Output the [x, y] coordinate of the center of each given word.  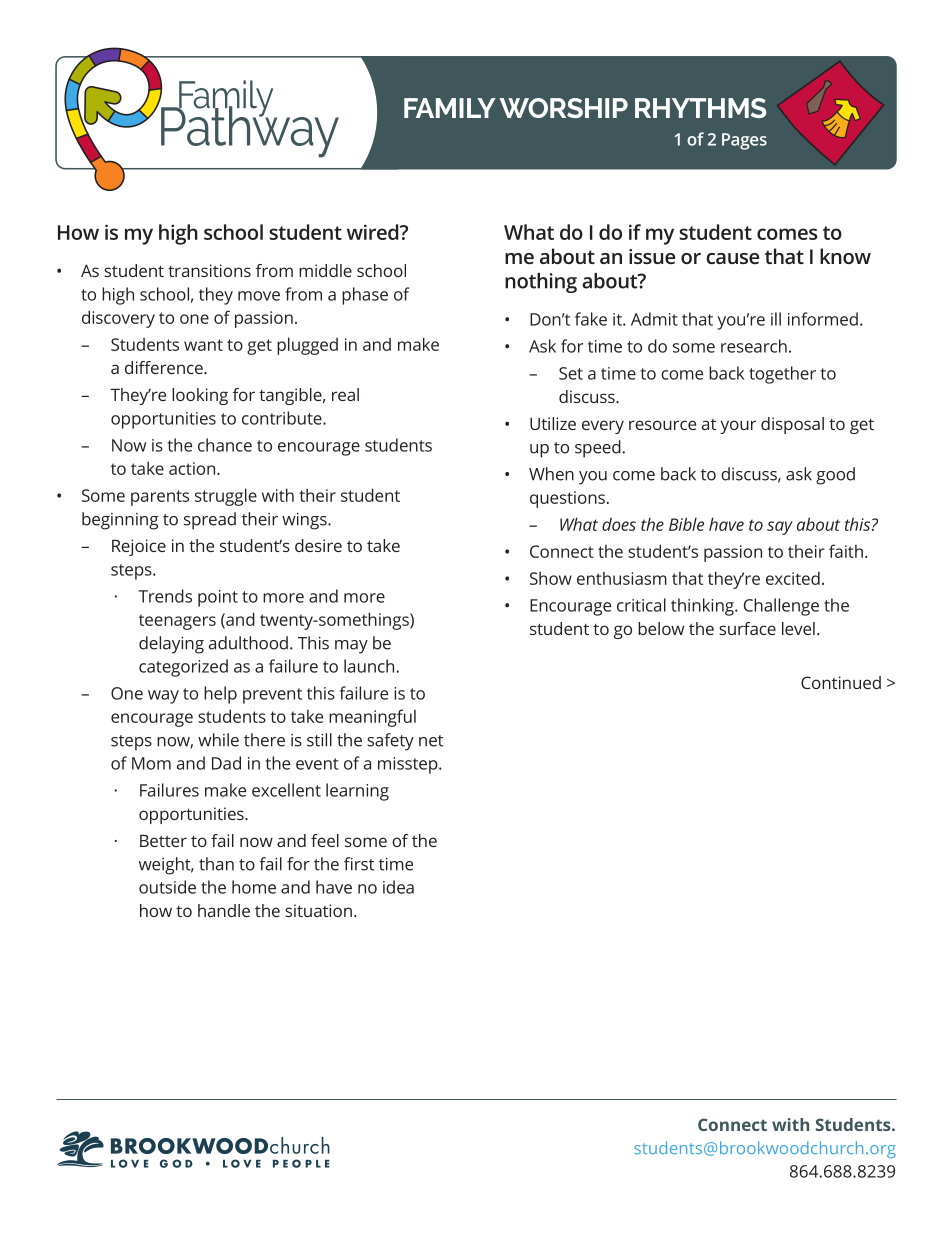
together [782, 375]
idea [398, 887]
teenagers [177, 622]
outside [167, 887]
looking [200, 396]
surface [747, 628]
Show [551, 578]
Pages [744, 141]
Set [571, 373]
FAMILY [450, 108]
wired [374, 232]
